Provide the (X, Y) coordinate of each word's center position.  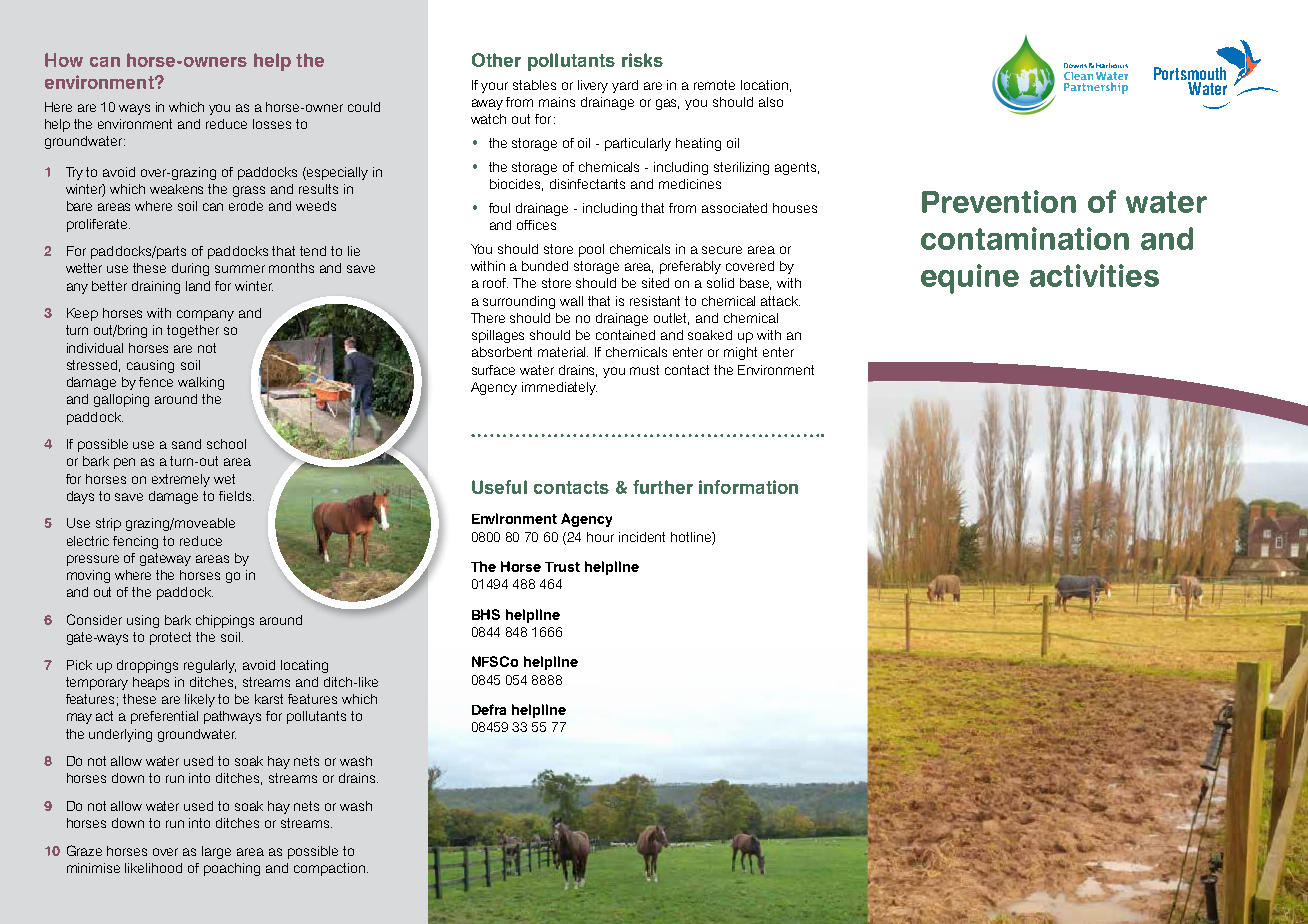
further (663, 487)
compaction (331, 869)
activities (1094, 275)
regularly (210, 666)
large (216, 852)
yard (625, 86)
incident (642, 537)
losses (272, 124)
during (190, 269)
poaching (232, 869)
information (748, 487)
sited (655, 283)
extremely (181, 480)
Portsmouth (1190, 75)
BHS (486, 614)
